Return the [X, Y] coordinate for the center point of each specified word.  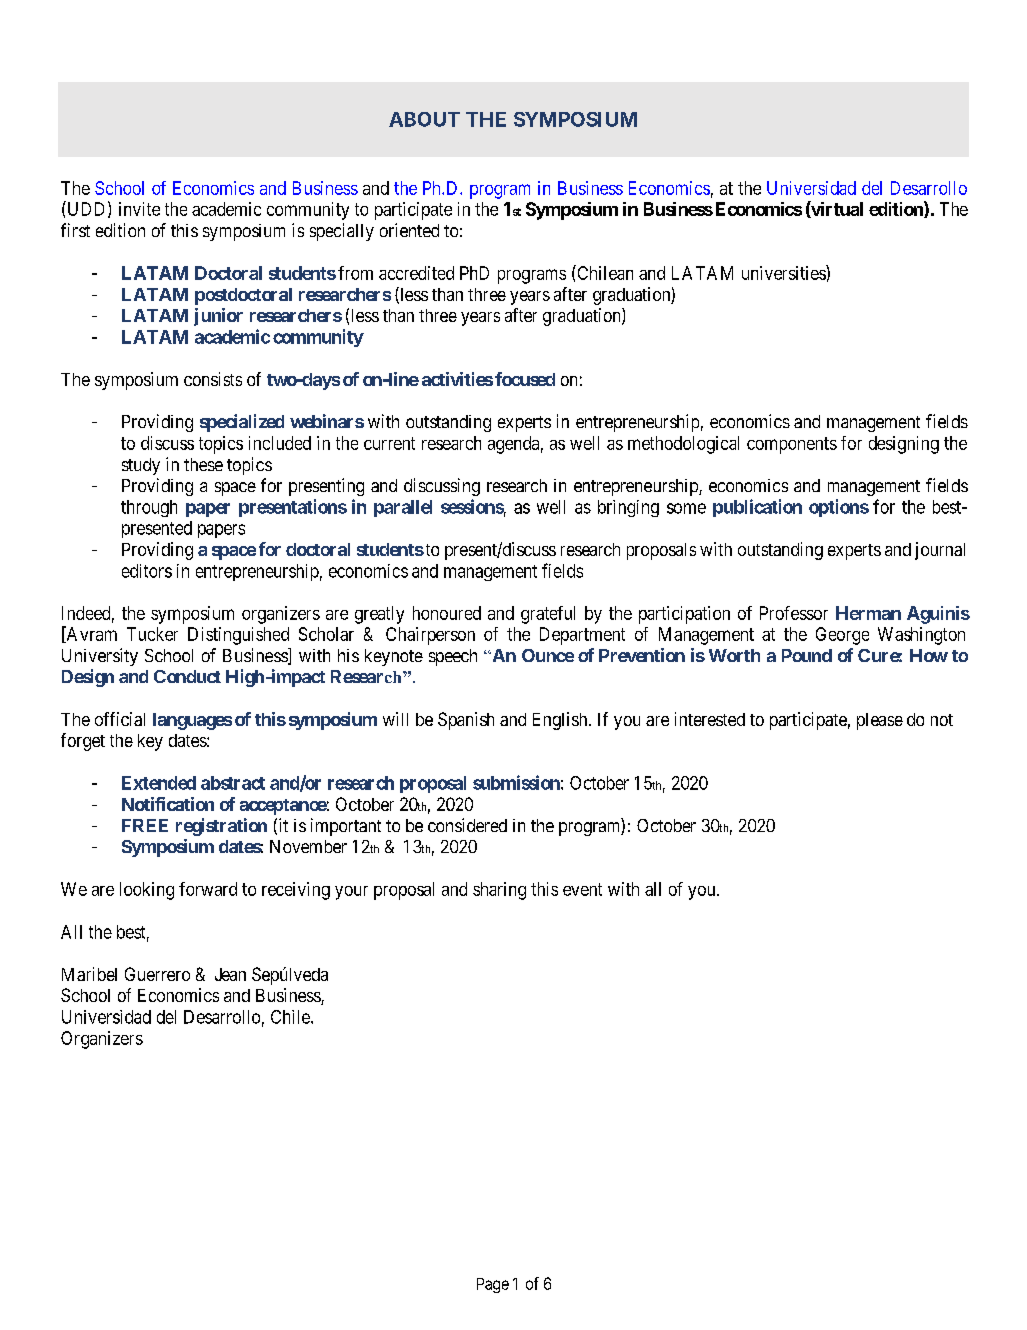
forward [208, 889]
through [149, 508]
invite [139, 209]
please [880, 721]
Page [493, 1285]
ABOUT [424, 119]
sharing [499, 891]
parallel [403, 508]
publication [757, 508]
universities [784, 272]
